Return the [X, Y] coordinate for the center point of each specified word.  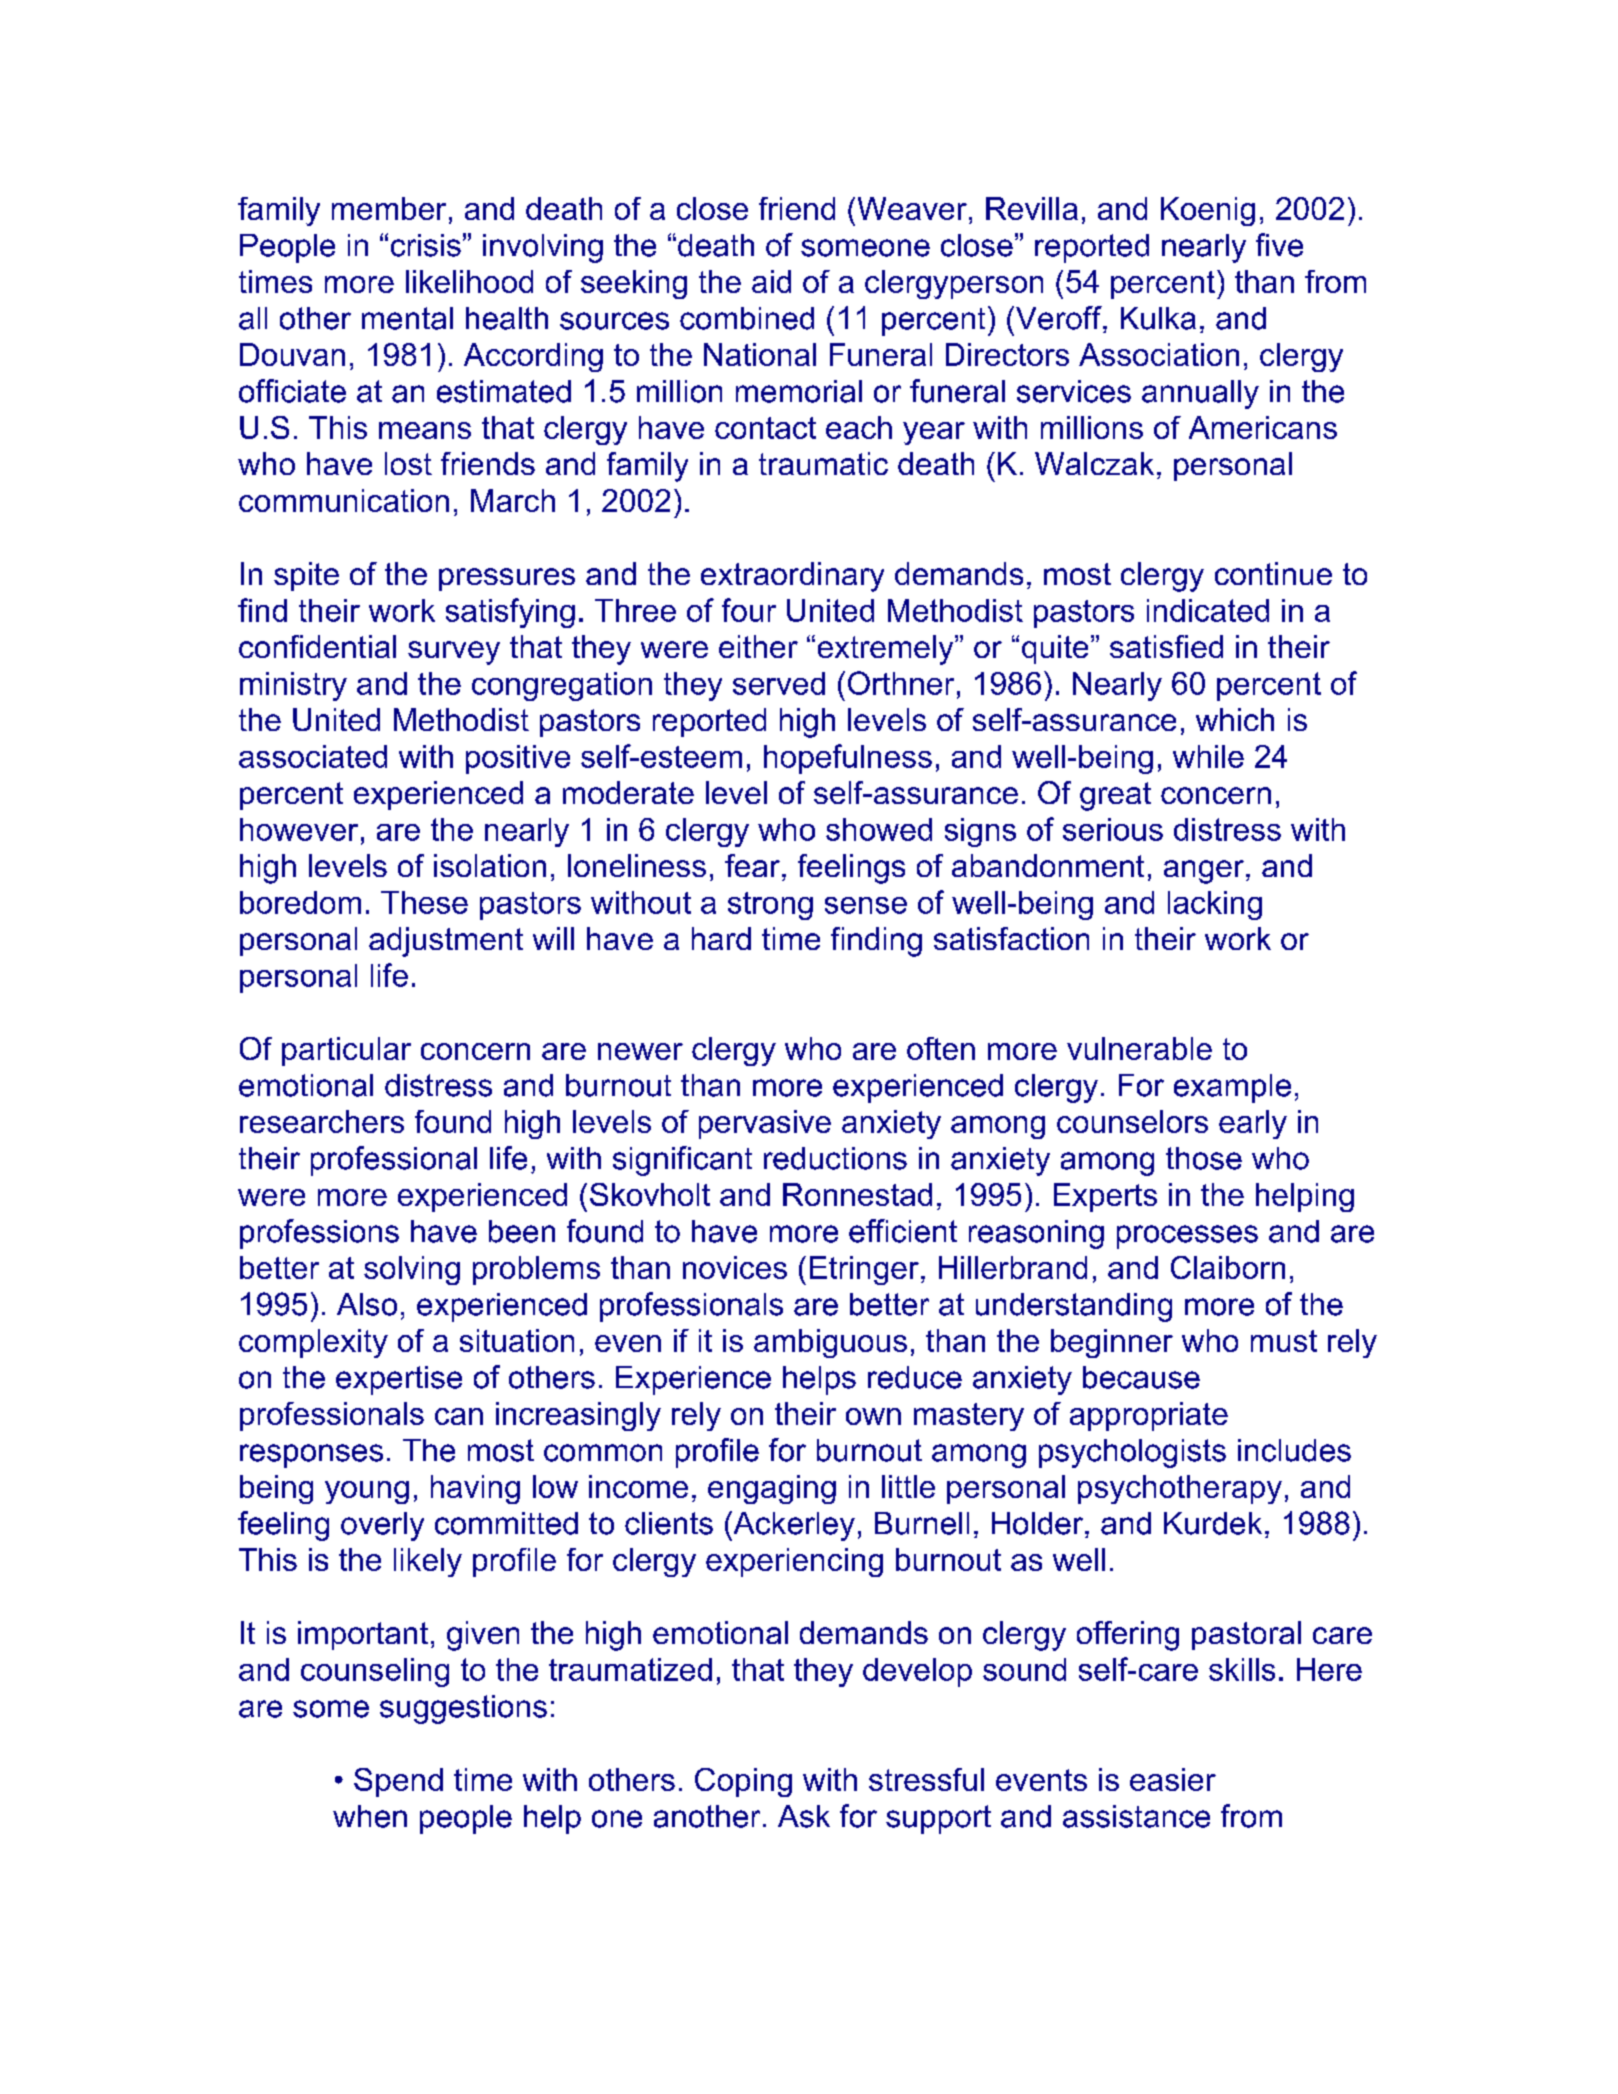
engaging [772, 1489]
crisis [426, 245]
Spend [398, 1782]
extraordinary [792, 577]
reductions [835, 1158]
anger [1204, 872]
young [367, 1492]
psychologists [1132, 1453]
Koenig [1208, 211]
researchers [322, 1121]
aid [771, 281]
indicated [1208, 610]
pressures [507, 579]
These [424, 902]
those [1204, 1158]
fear [752, 865]
